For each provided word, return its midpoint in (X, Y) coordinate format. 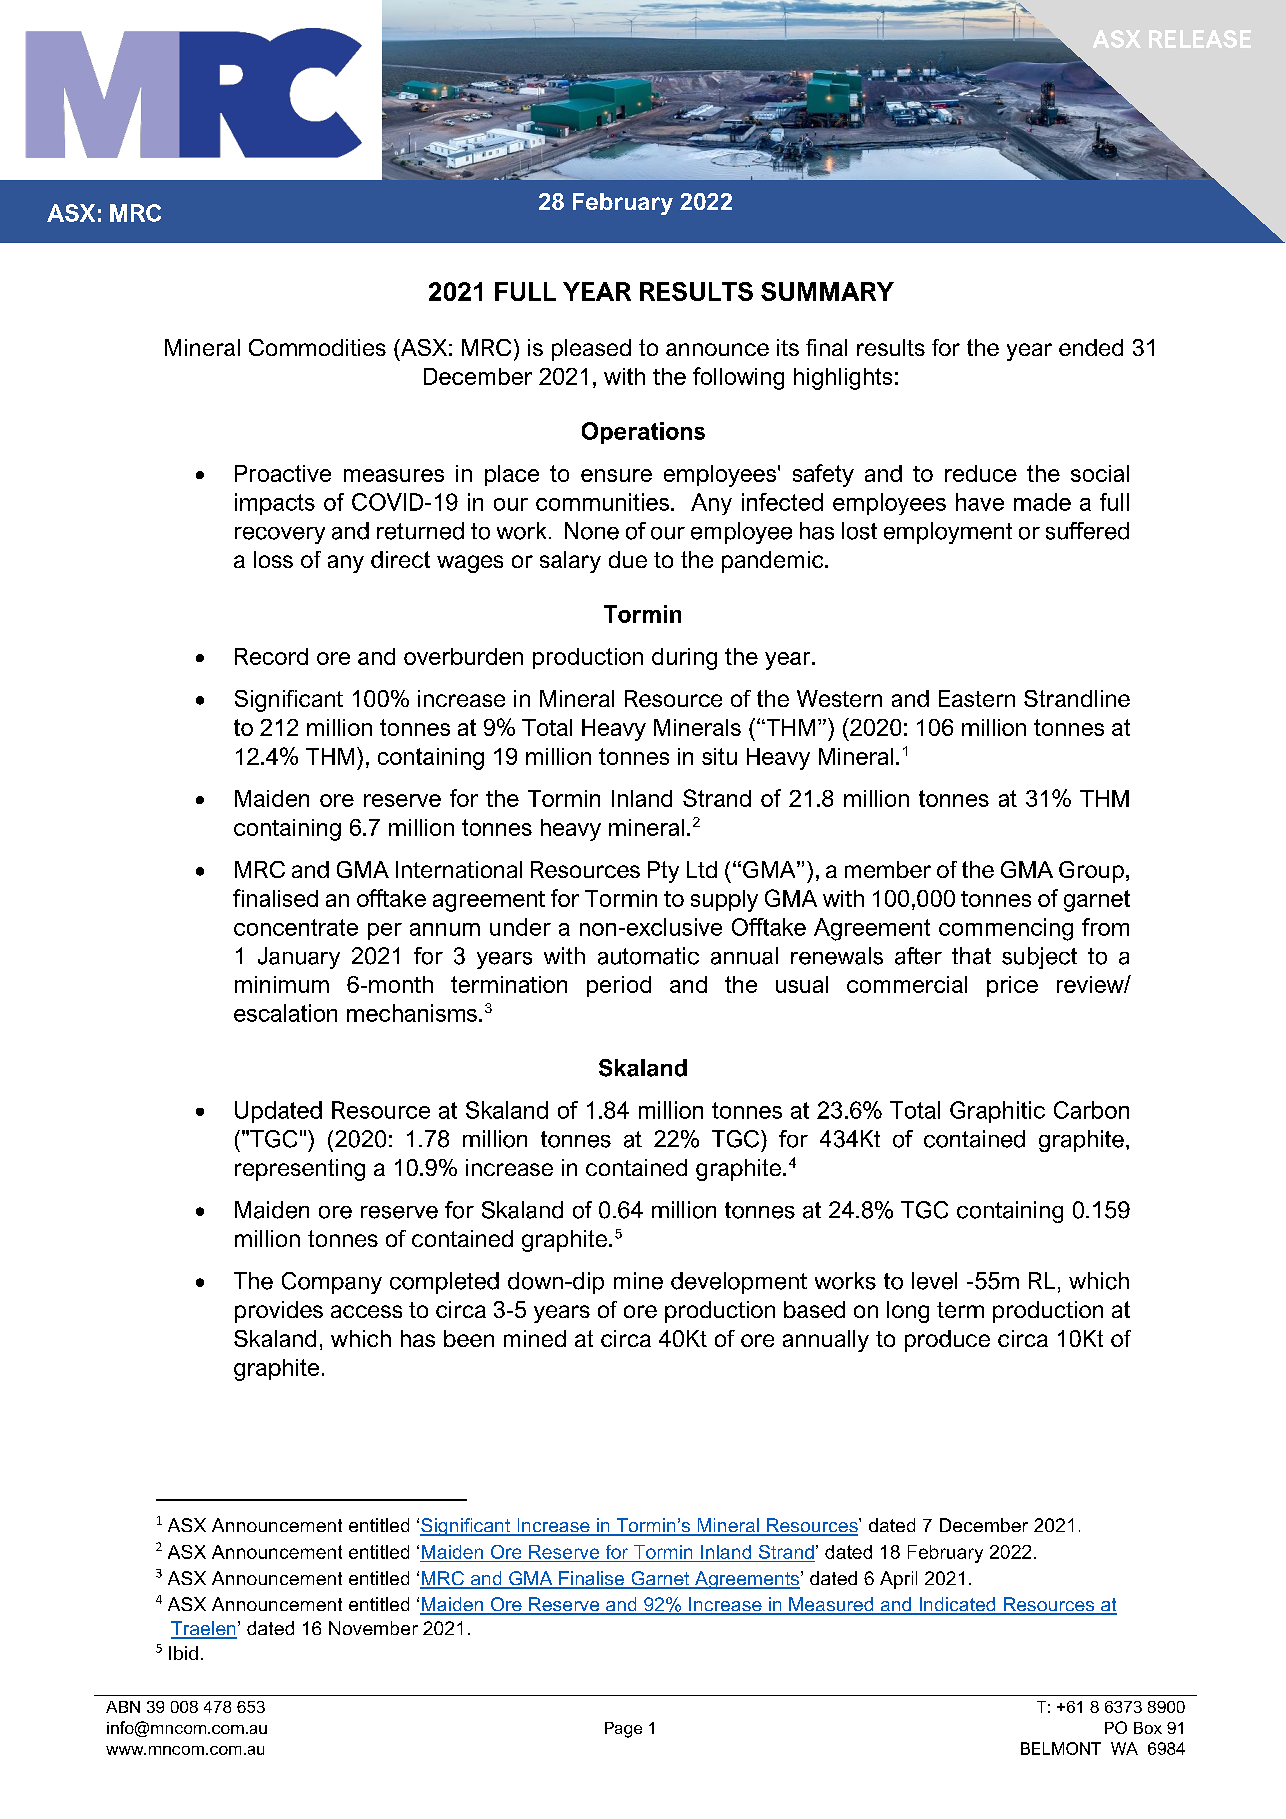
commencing (1006, 929)
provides (279, 1312)
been (469, 1338)
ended (1091, 347)
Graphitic (997, 1112)
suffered (1087, 531)
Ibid (183, 1653)
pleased (591, 350)
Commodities (317, 347)
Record (271, 656)
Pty (663, 872)
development (739, 1283)
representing (300, 1170)
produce (947, 1341)
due (628, 559)
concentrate (296, 927)
